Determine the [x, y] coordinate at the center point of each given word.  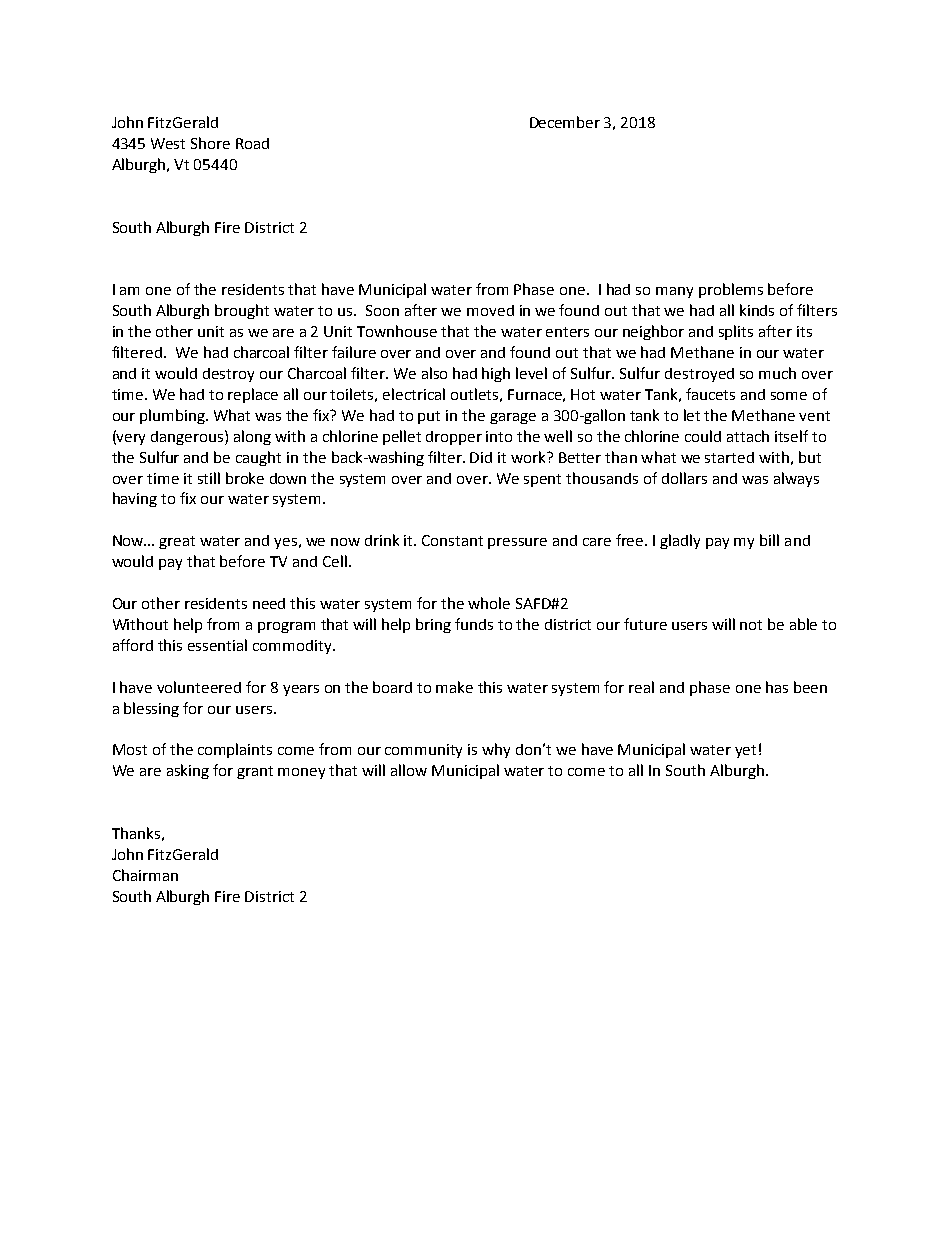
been [810, 687]
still [209, 478]
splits [736, 332]
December [565, 122]
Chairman [145, 875]
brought [242, 311]
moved [490, 310]
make [454, 687]
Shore [210, 143]
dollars [684, 478]
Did [481, 457]
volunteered [199, 687]
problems [731, 290]
